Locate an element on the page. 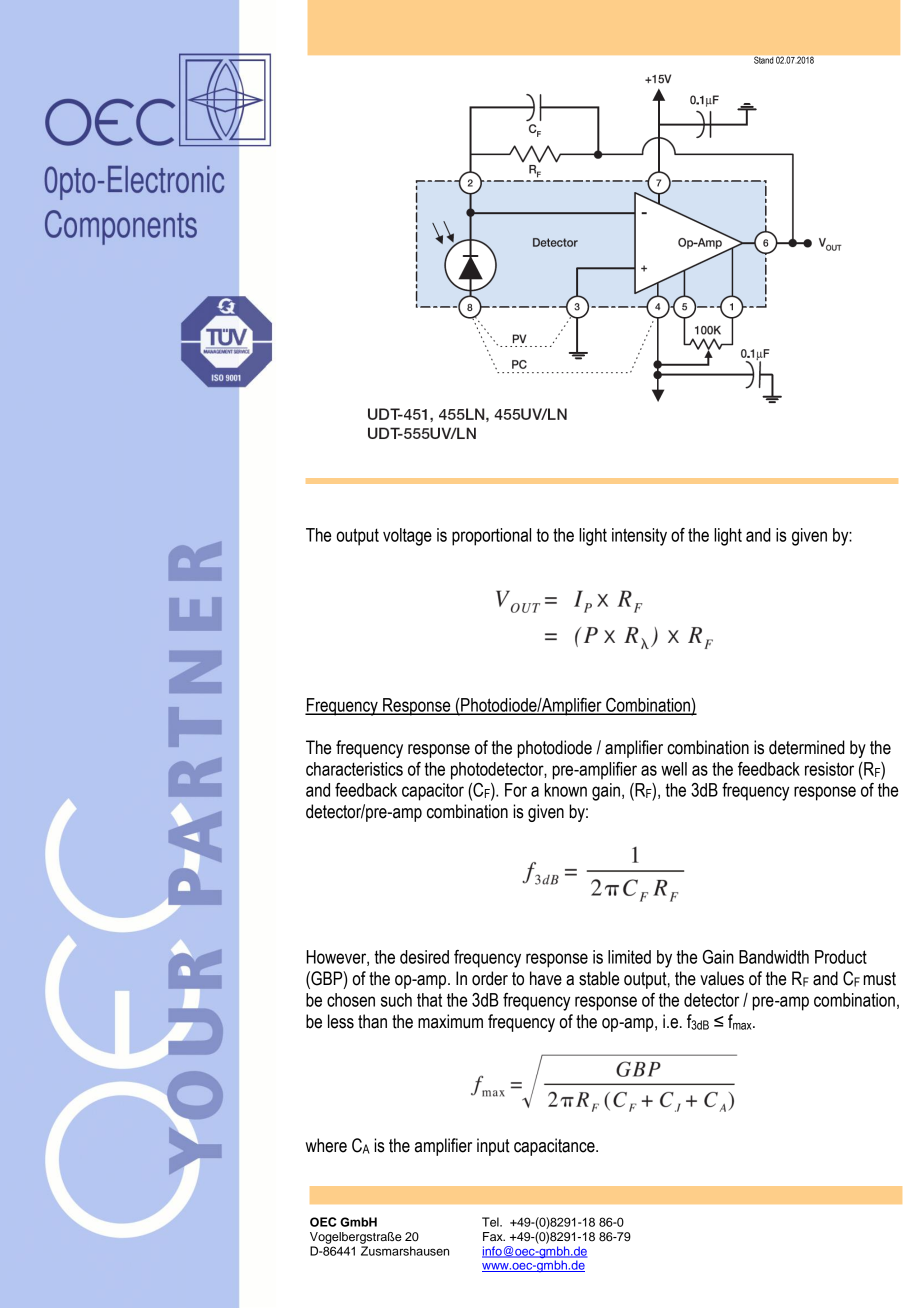 The height and width of the page is (1308, 924). resistor is located at coordinates (829, 769).
